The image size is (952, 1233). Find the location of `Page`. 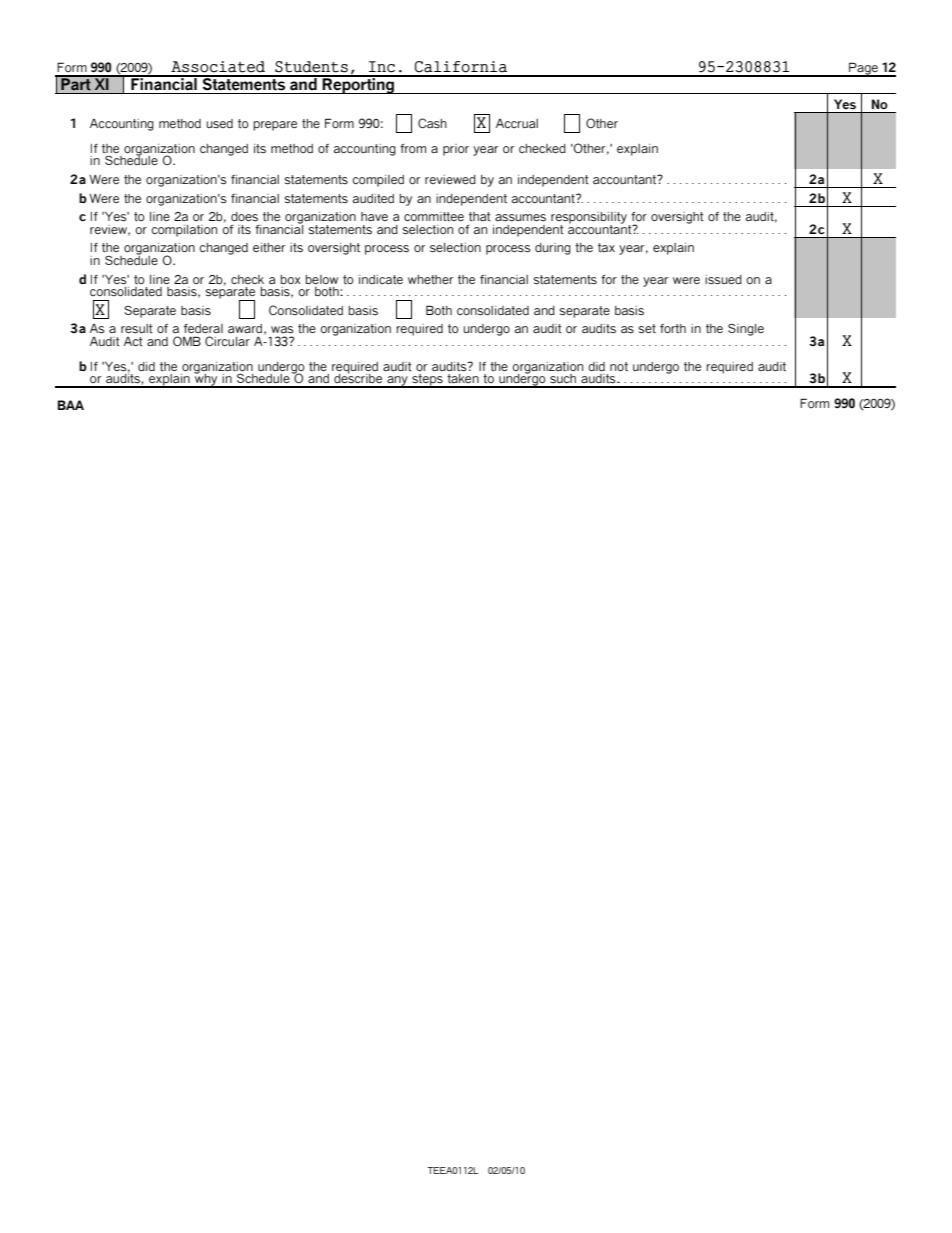

Page is located at coordinates (863, 69).
